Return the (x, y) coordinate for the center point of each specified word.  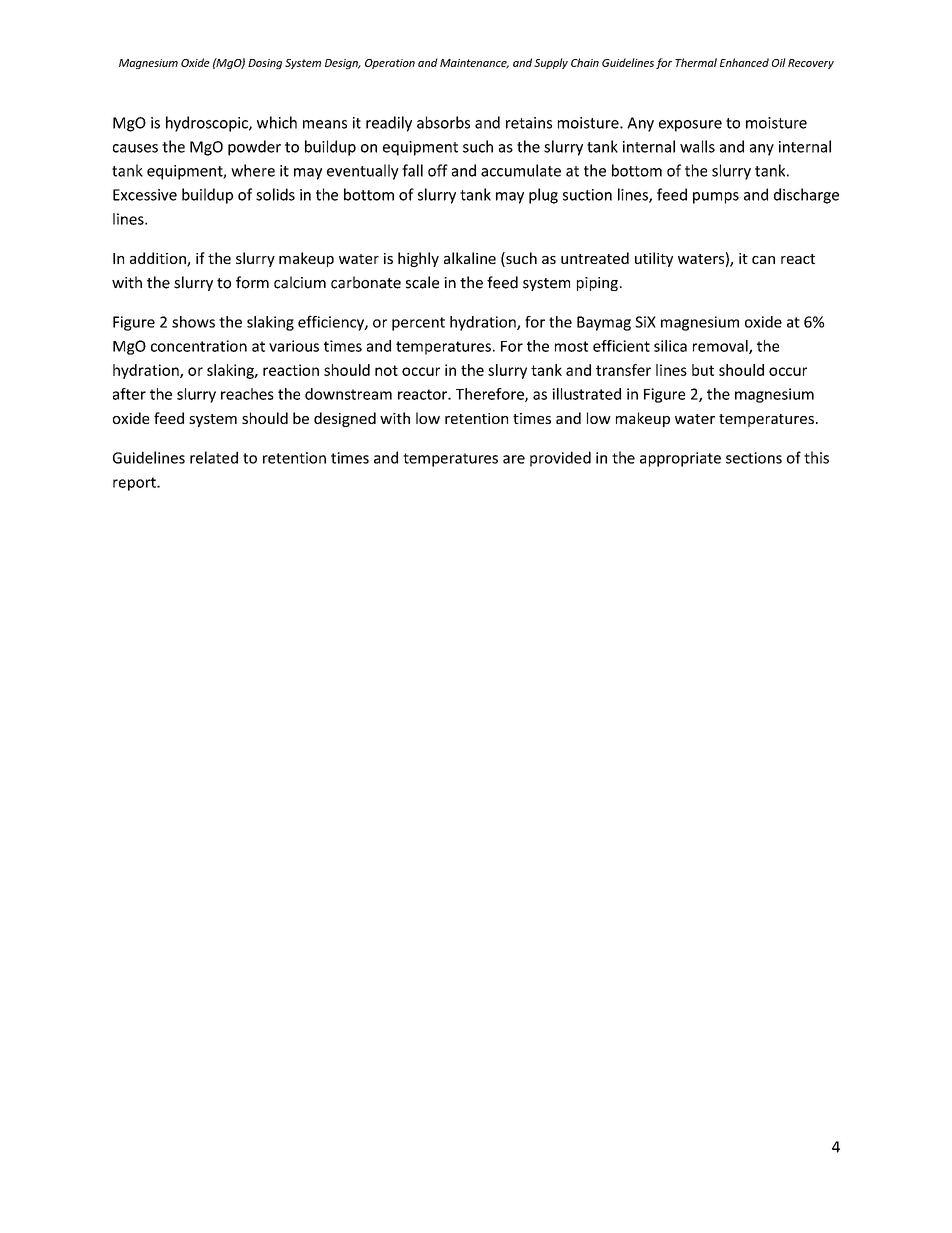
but (703, 370)
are (514, 459)
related (214, 457)
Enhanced (744, 62)
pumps (716, 198)
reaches (247, 394)
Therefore (491, 395)
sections (754, 458)
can (763, 260)
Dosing (265, 64)
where (253, 170)
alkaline (470, 258)
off (438, 170)
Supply (551, 63)
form (252, 282)
